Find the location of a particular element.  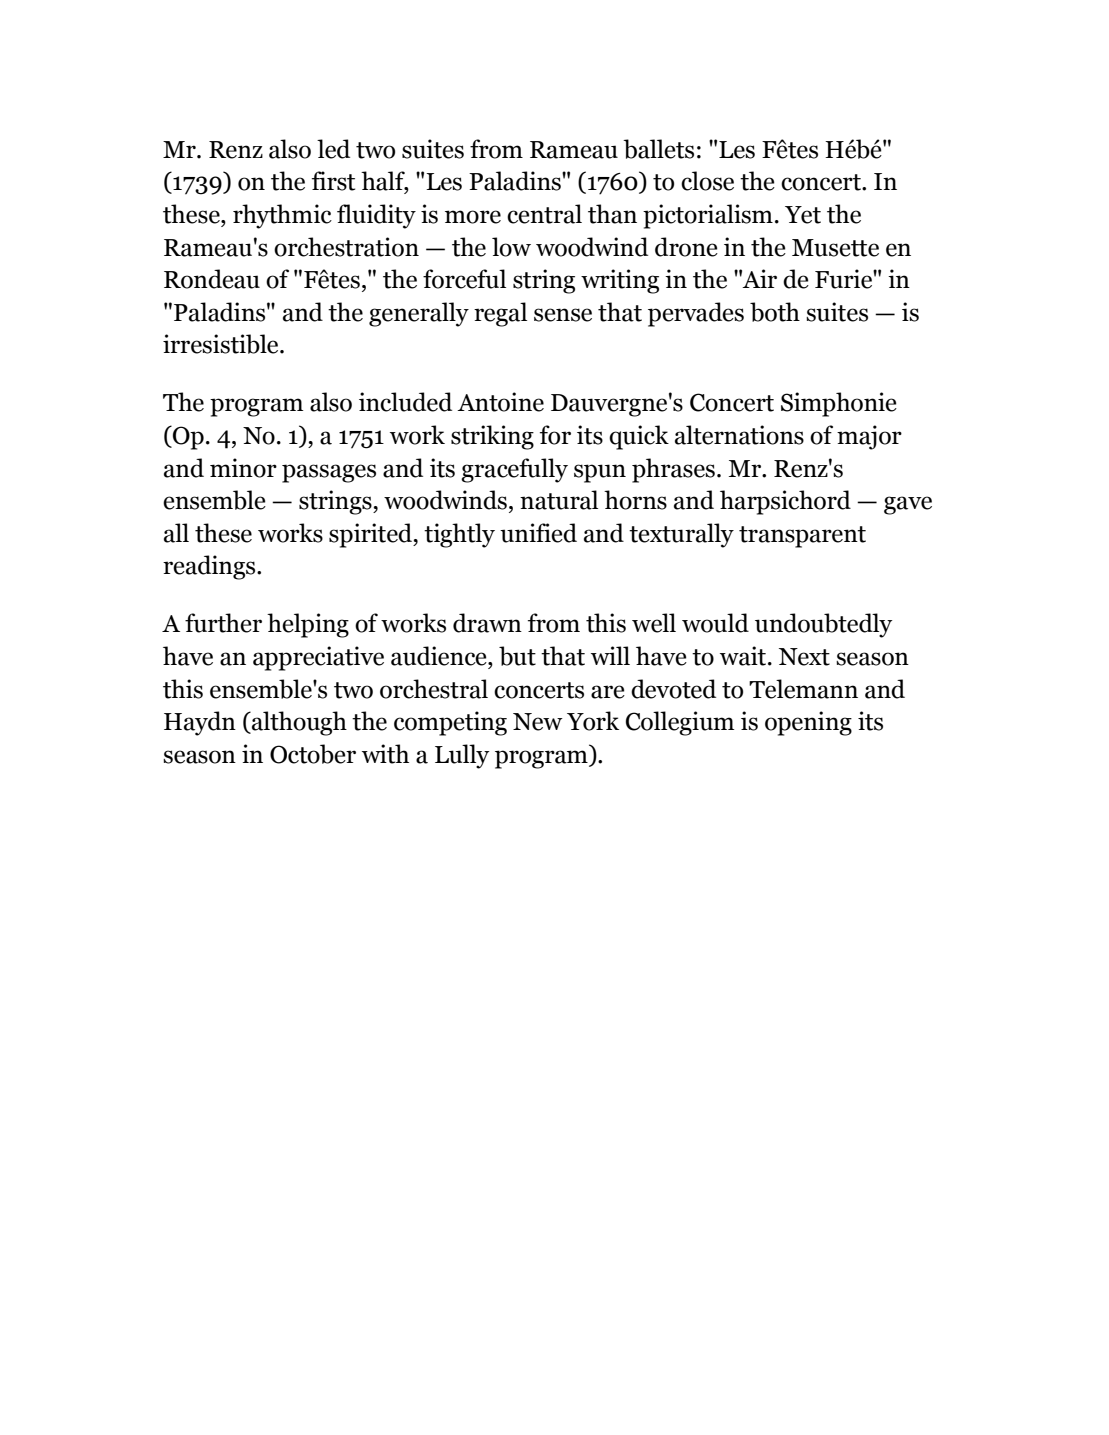

irresistible is located at coordinates (222, 344).
